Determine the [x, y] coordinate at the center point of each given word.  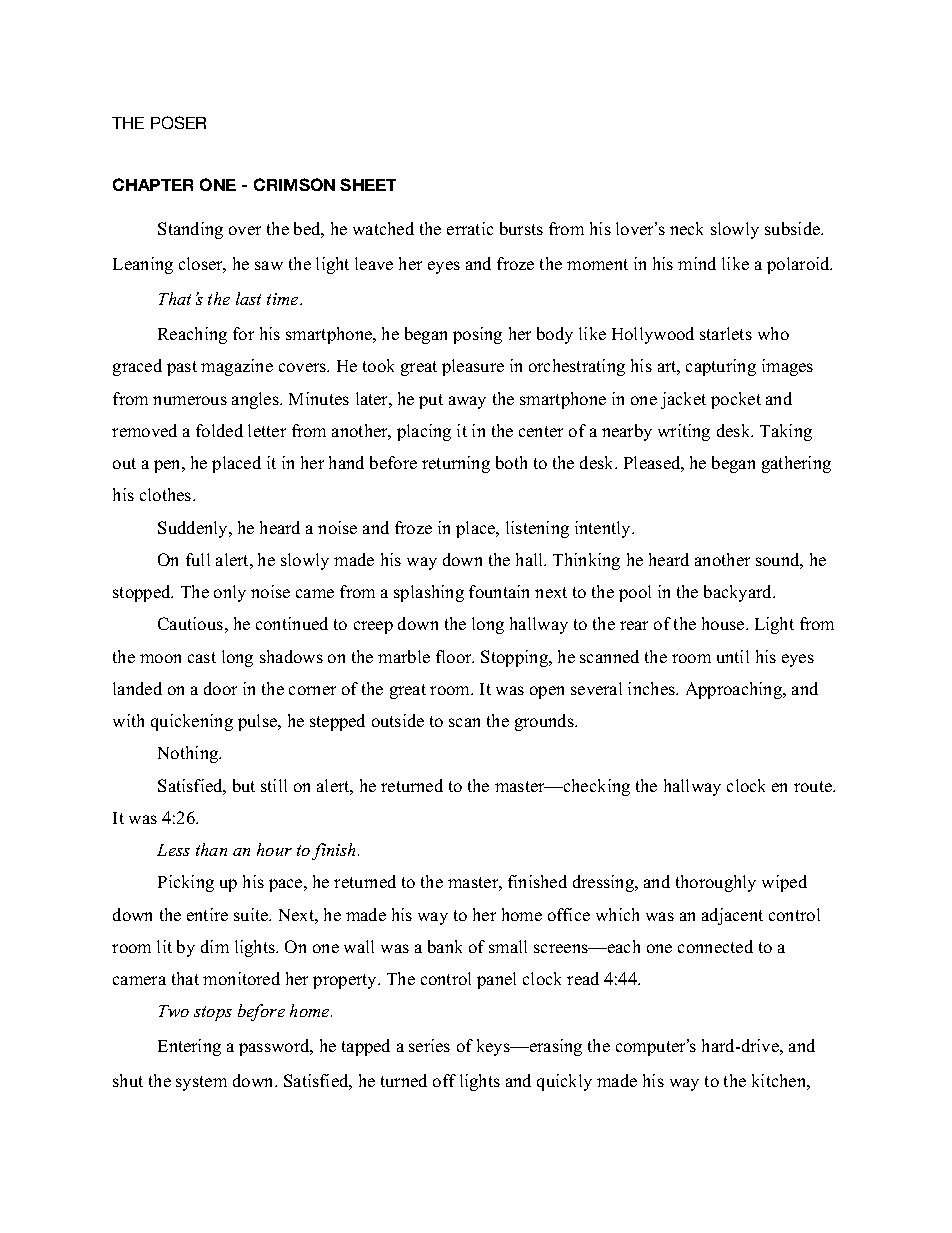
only [230, 593]
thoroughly [716, 883]
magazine [237, 367]
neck [686, 228]
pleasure [473, 367]
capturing [721, 367]
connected [715, 946]
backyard [739, 593]
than [211, 849]
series [429, 1045]
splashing [429, 593]
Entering [189, 1047]
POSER [178, 122]
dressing [605, 883]
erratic [470, 228]
